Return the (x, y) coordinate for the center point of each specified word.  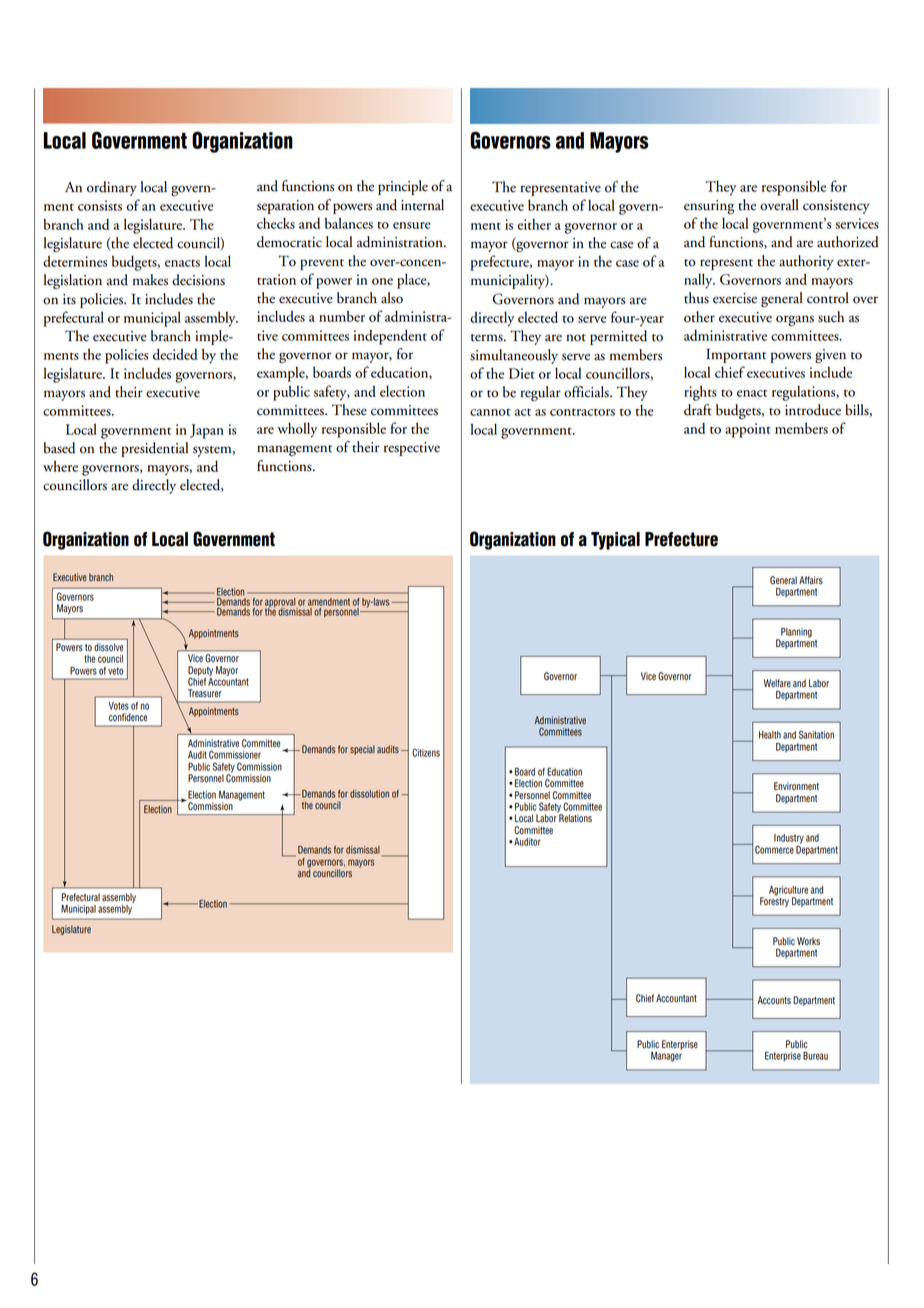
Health (770, 735)
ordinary (112, 188)
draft (698, 410)
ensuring (709, 207)
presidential (154, 449)
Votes (118, 706)
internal (422, 205)
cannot (490, 412)
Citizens (426, 752)
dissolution (369, 794)
